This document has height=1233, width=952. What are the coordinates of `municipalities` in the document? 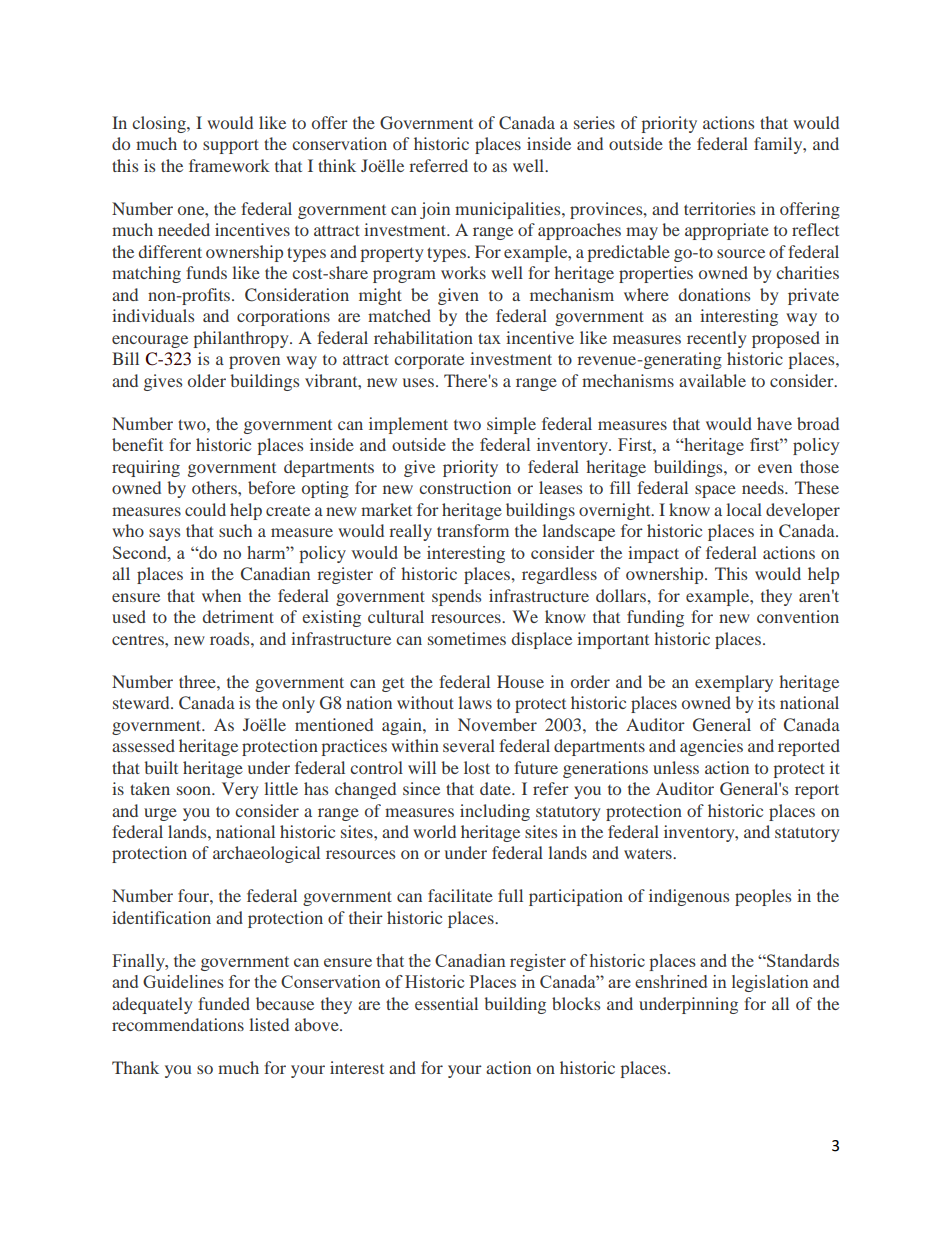 It's located at (509, 210).
